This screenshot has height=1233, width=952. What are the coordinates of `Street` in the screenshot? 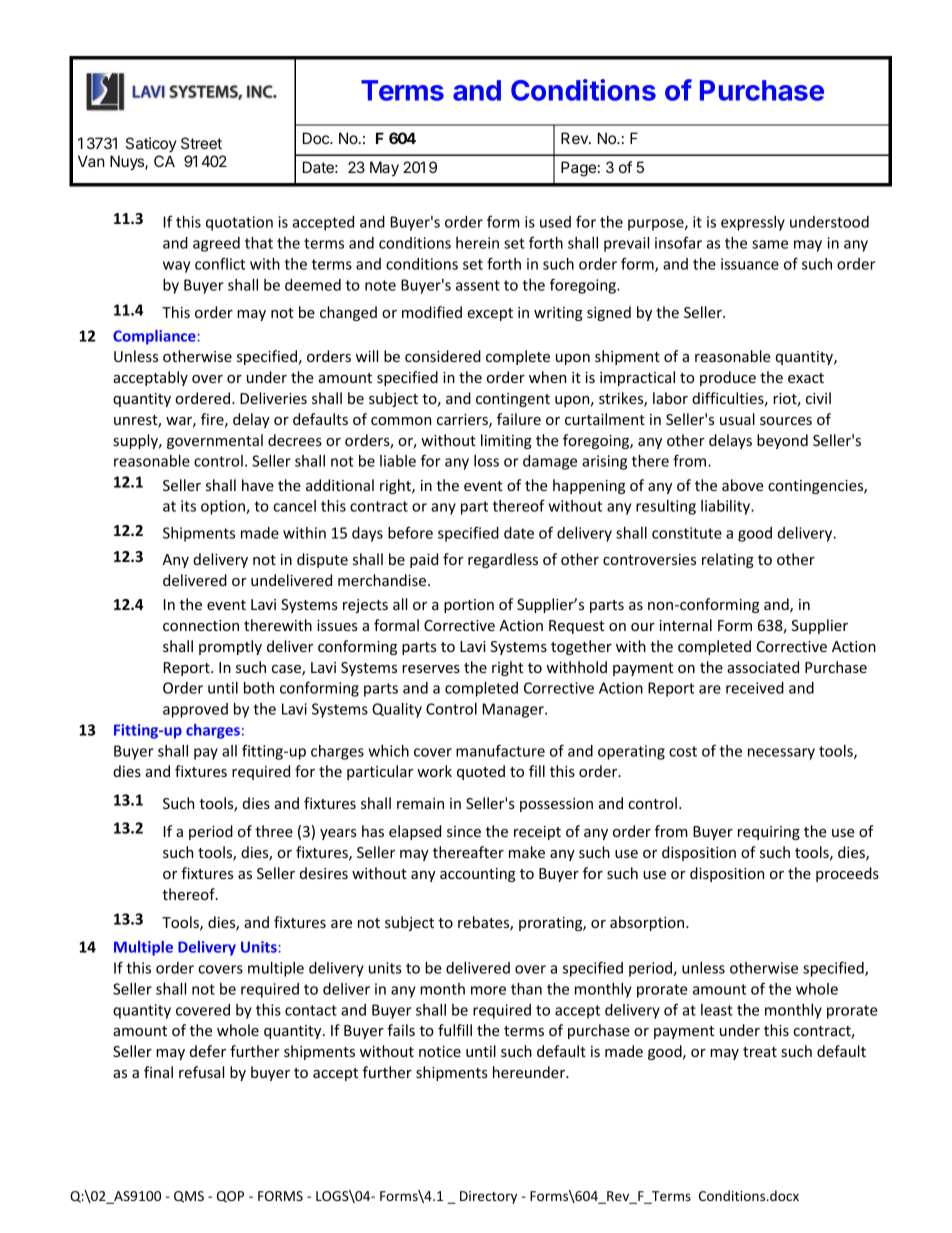 It's located at (201, 143).
